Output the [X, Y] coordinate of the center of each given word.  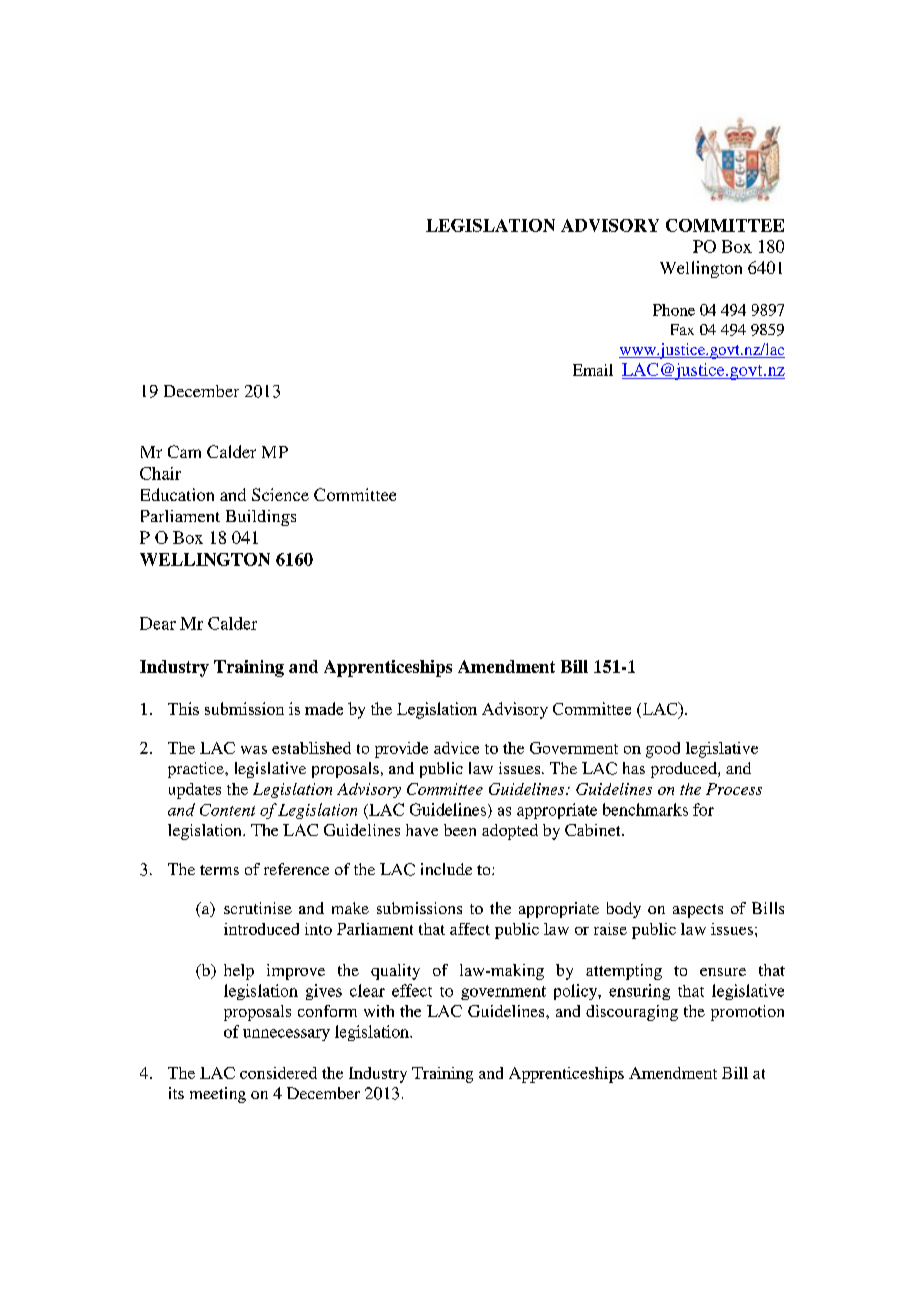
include [446, 869]
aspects [698, 911]
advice [456, 748]
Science [280, 494]
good [663, 750]
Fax [682, 329]
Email [593, 370]
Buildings [261, 518]
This [183, 708]
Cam [184, 451]
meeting [218, 1095]
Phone [674, 310]
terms [219, 870]
